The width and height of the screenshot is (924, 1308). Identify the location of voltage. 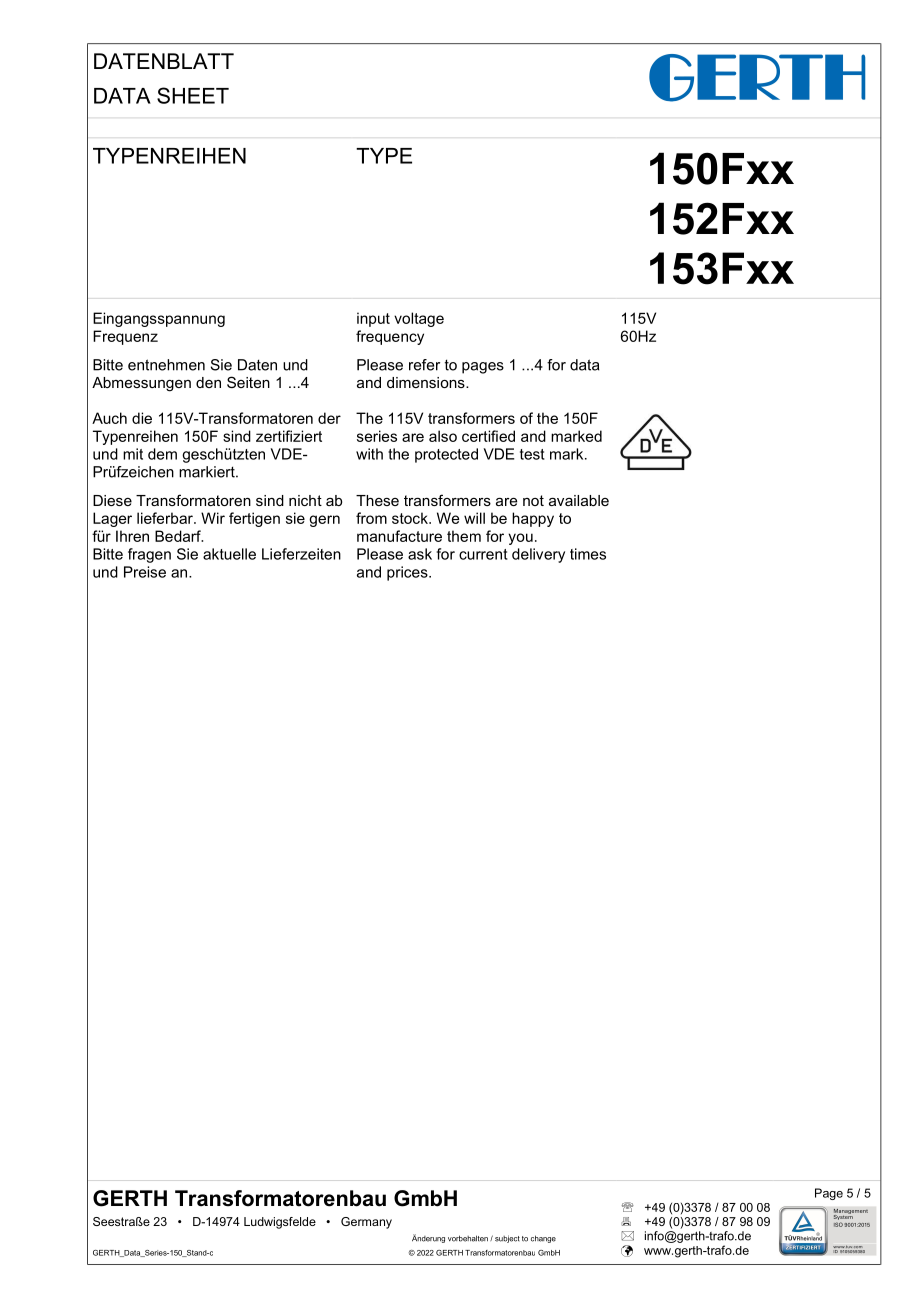
(419, 319).
